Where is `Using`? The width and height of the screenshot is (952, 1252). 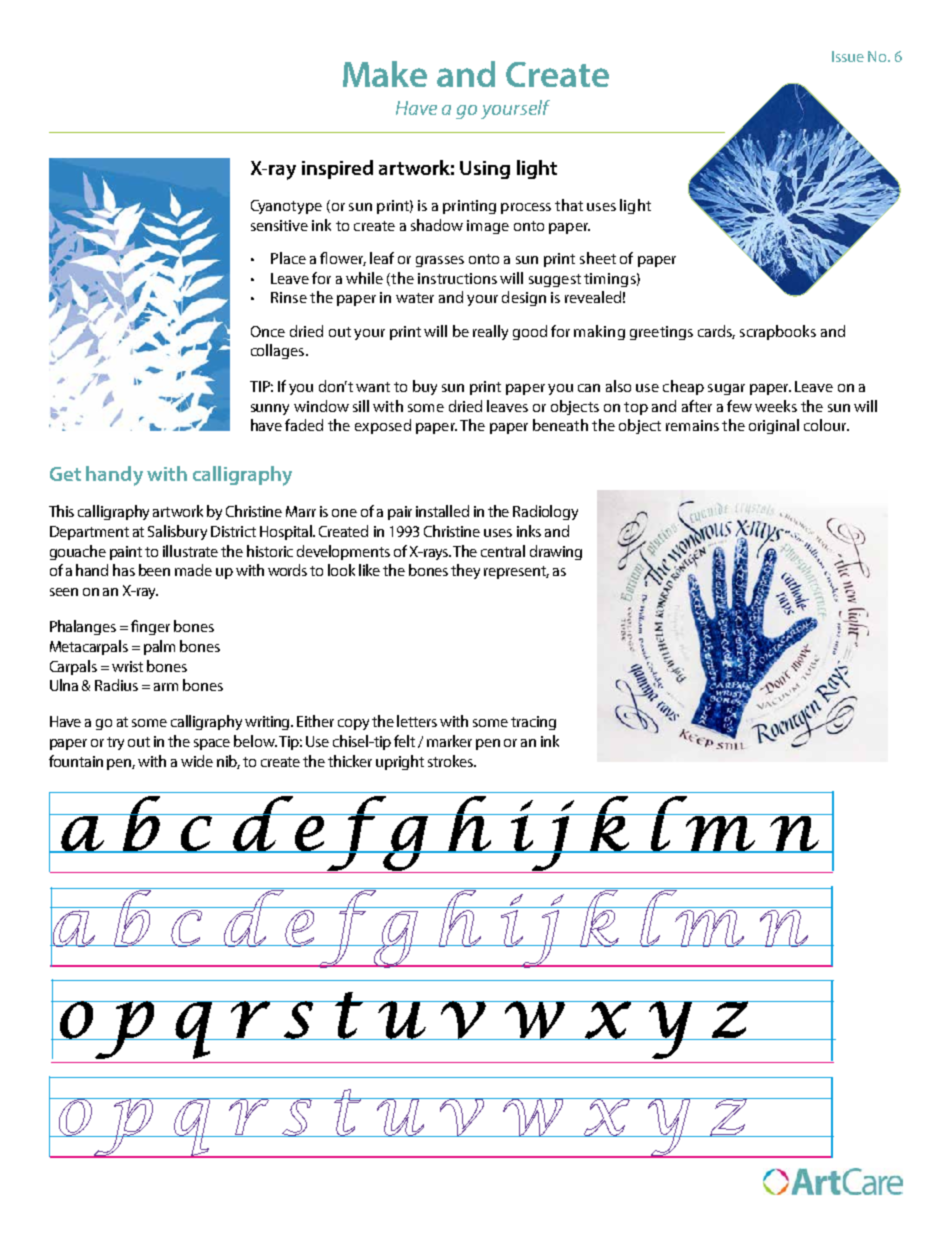 Using is located at coordinates (485, 170).
